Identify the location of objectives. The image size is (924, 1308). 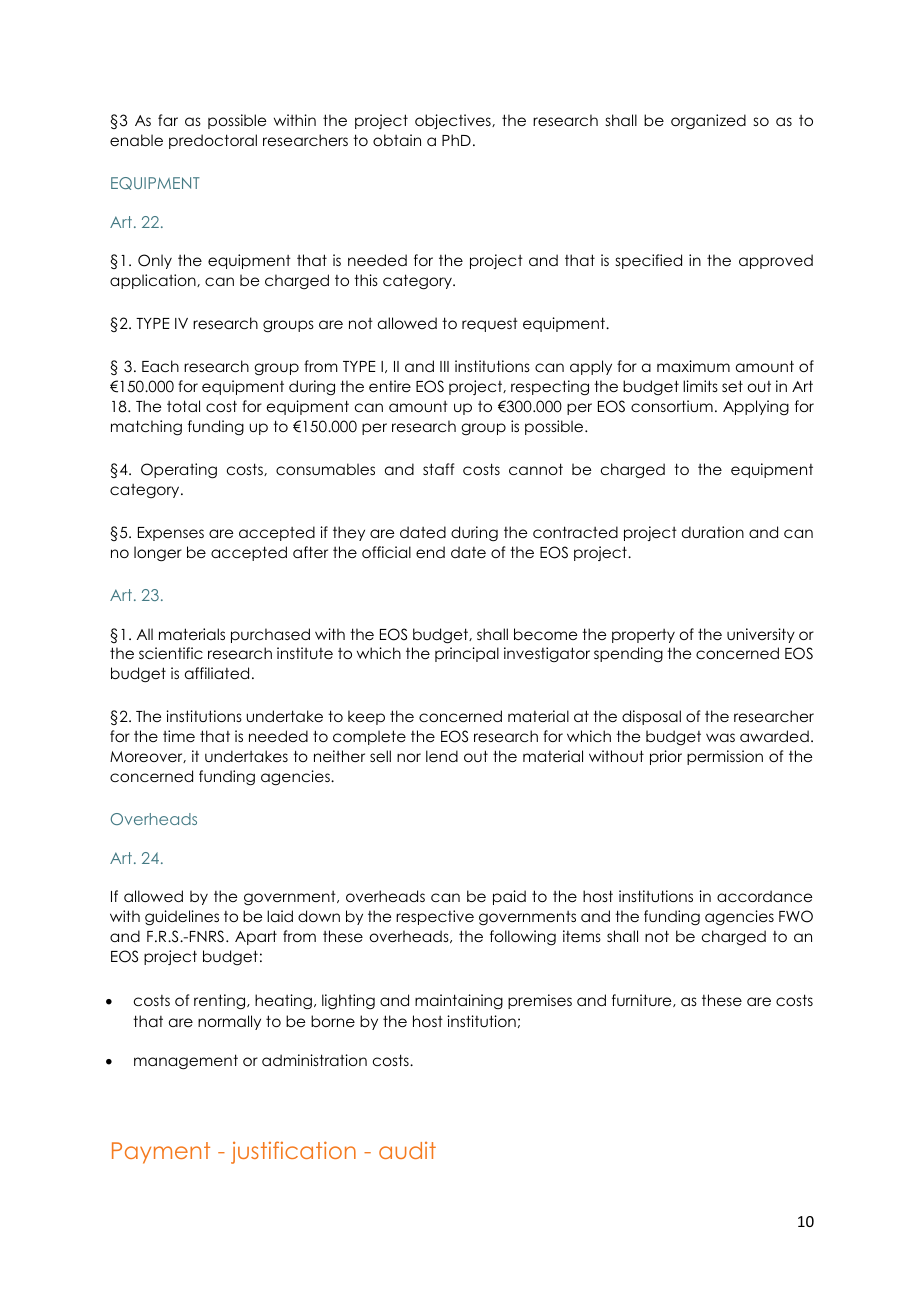
(454, 121).
